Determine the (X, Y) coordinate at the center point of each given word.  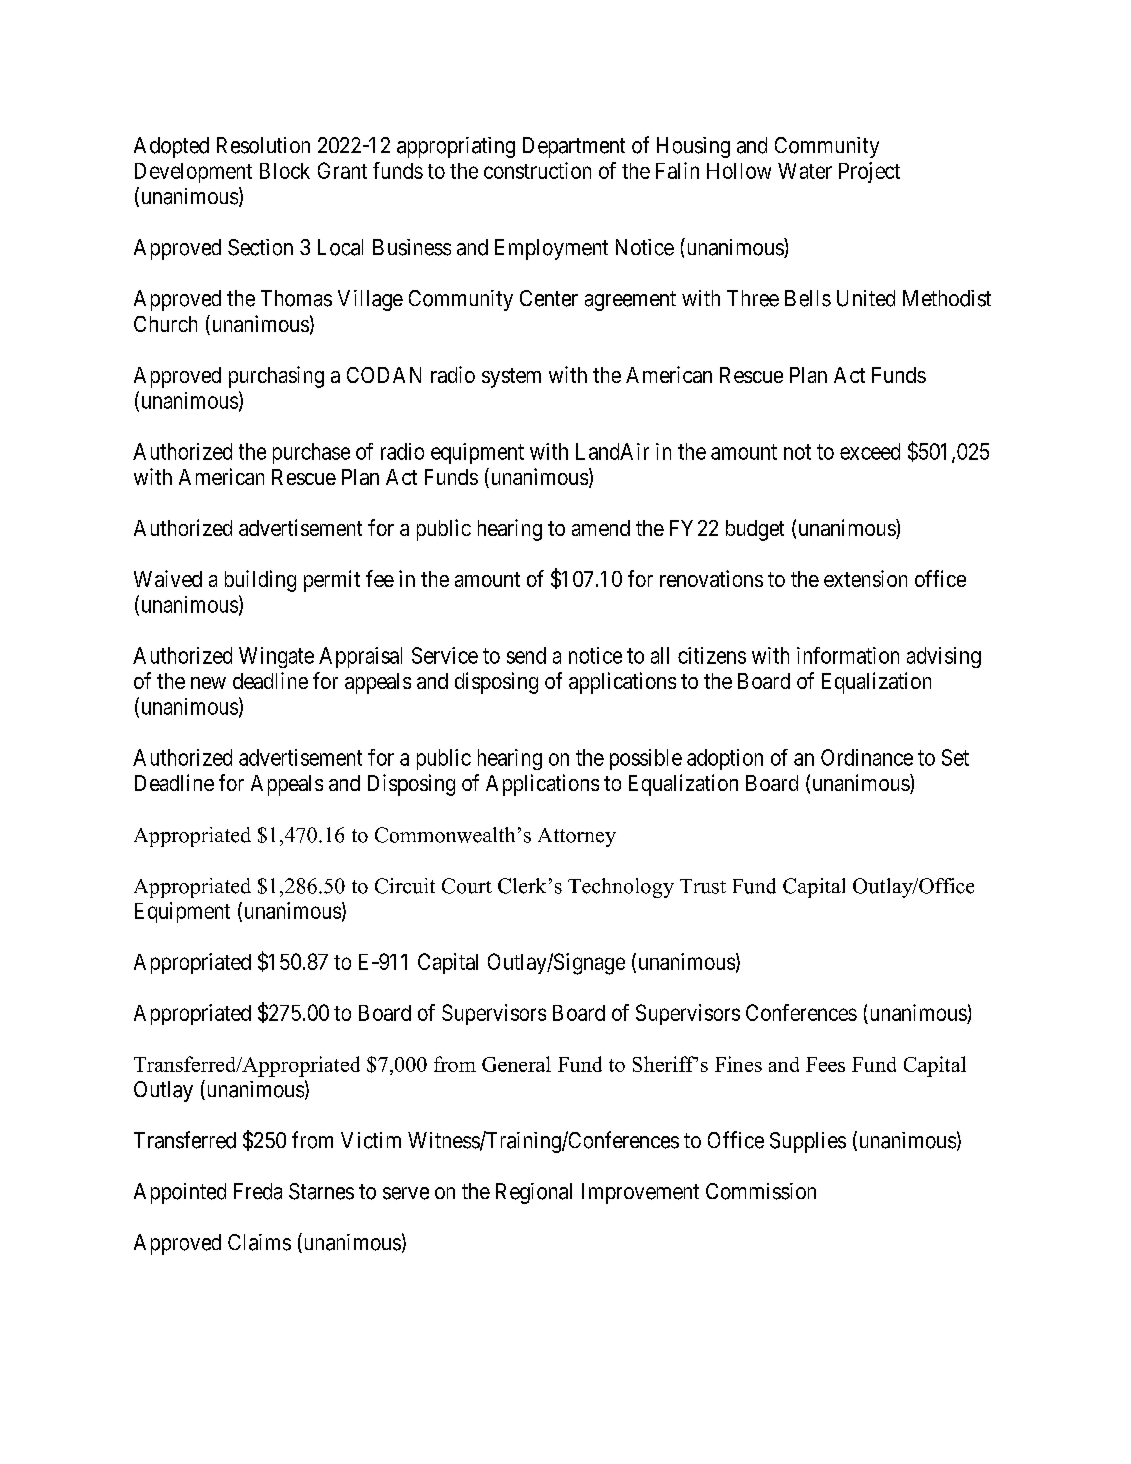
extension (865, 578)
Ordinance (867, 757)
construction (537, 170)
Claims (259, 1242)
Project (869, 172)
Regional (534, 1193)
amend (601, 528)
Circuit (405, 886)
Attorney (577, 837)
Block (285, 171)
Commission (761, 1191)
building (260, 581)
